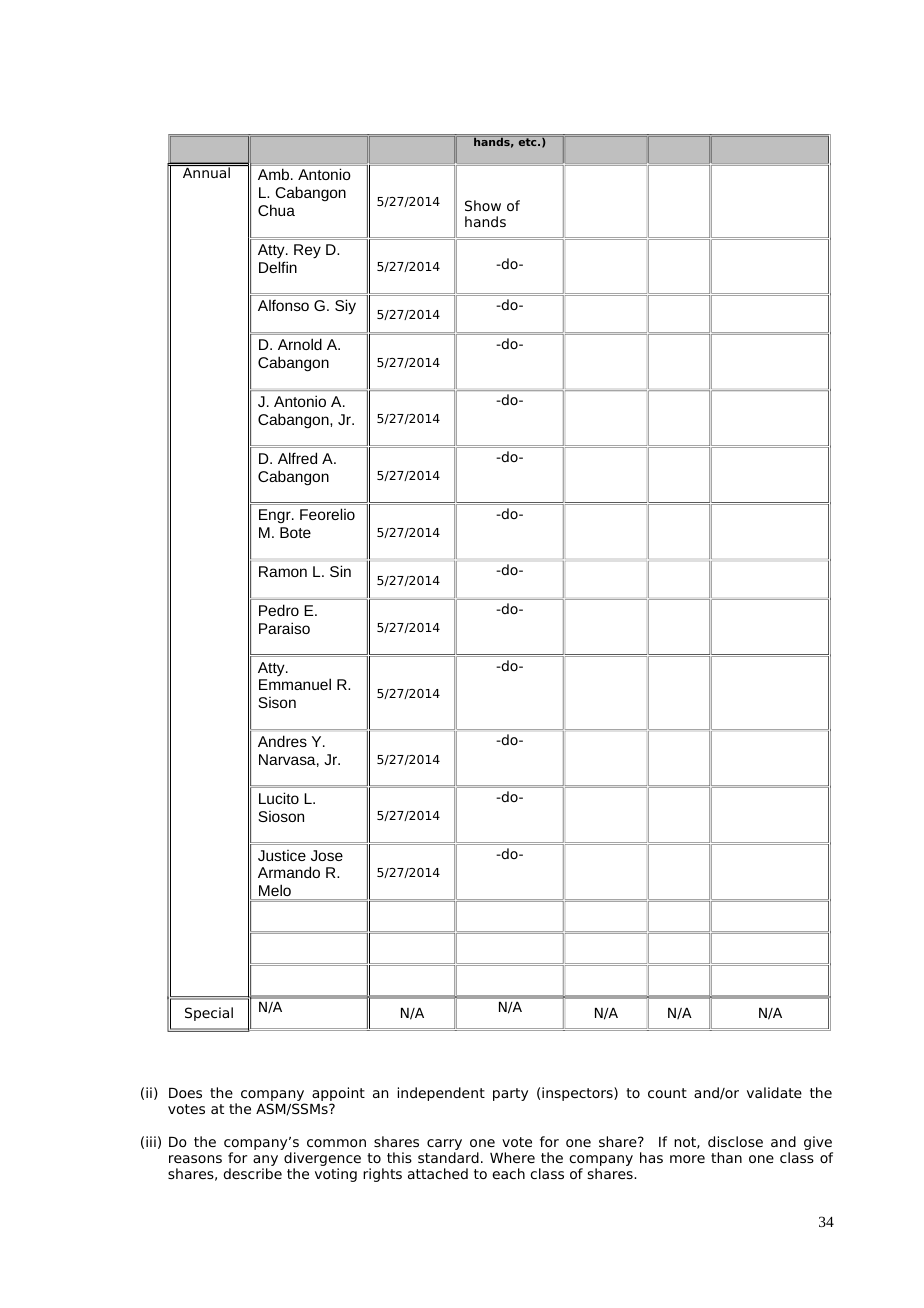 This image has width=924, height=1308. What do you see at coordinates (276, 210) in the image?
I see `Chua` at bounding box center [276, 210].
